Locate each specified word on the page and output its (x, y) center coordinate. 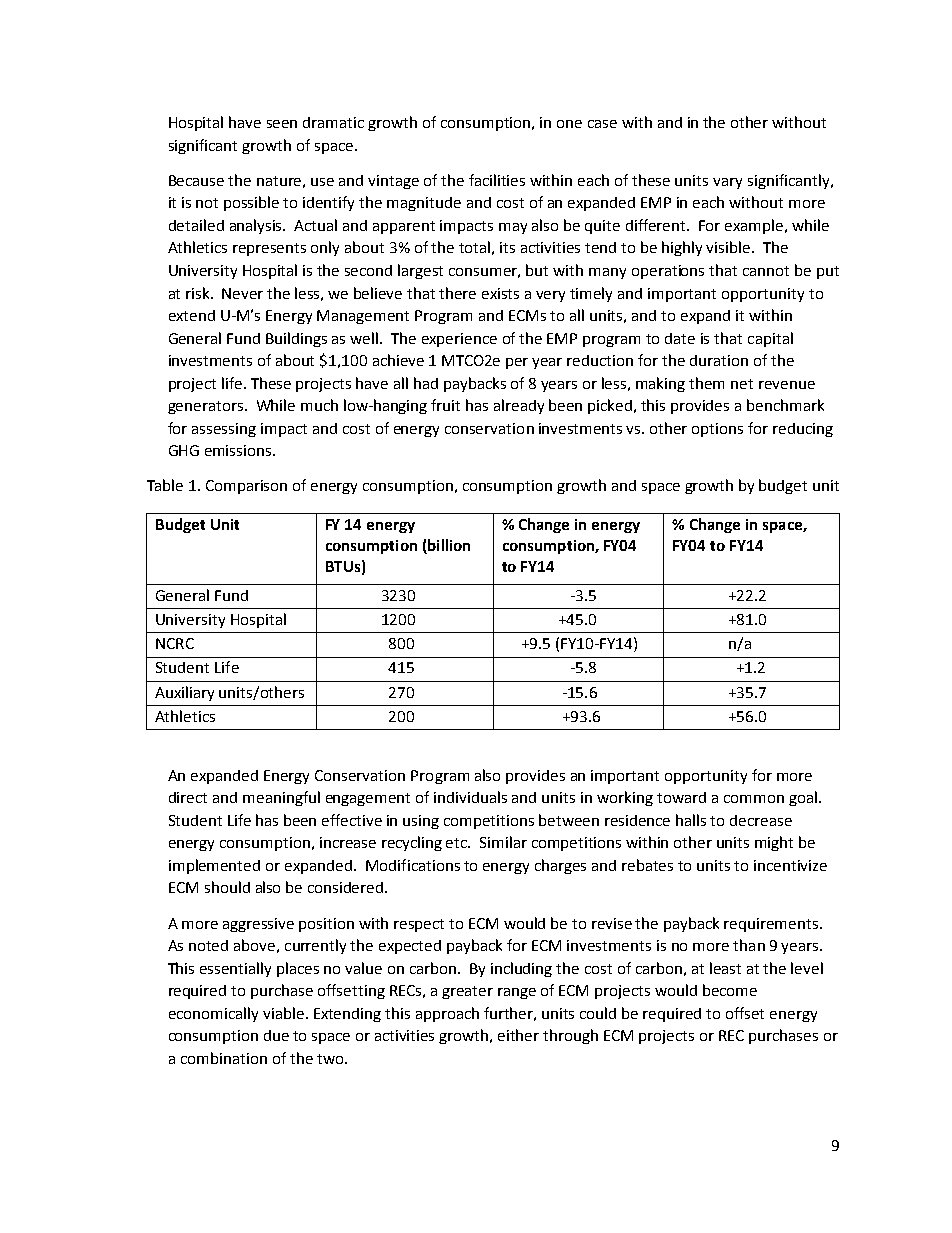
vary (727, 183)
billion (448, 546)
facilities (497, 180)
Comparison (246, 487)
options (717, 430)
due (276, 1035)
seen (282, 124)
